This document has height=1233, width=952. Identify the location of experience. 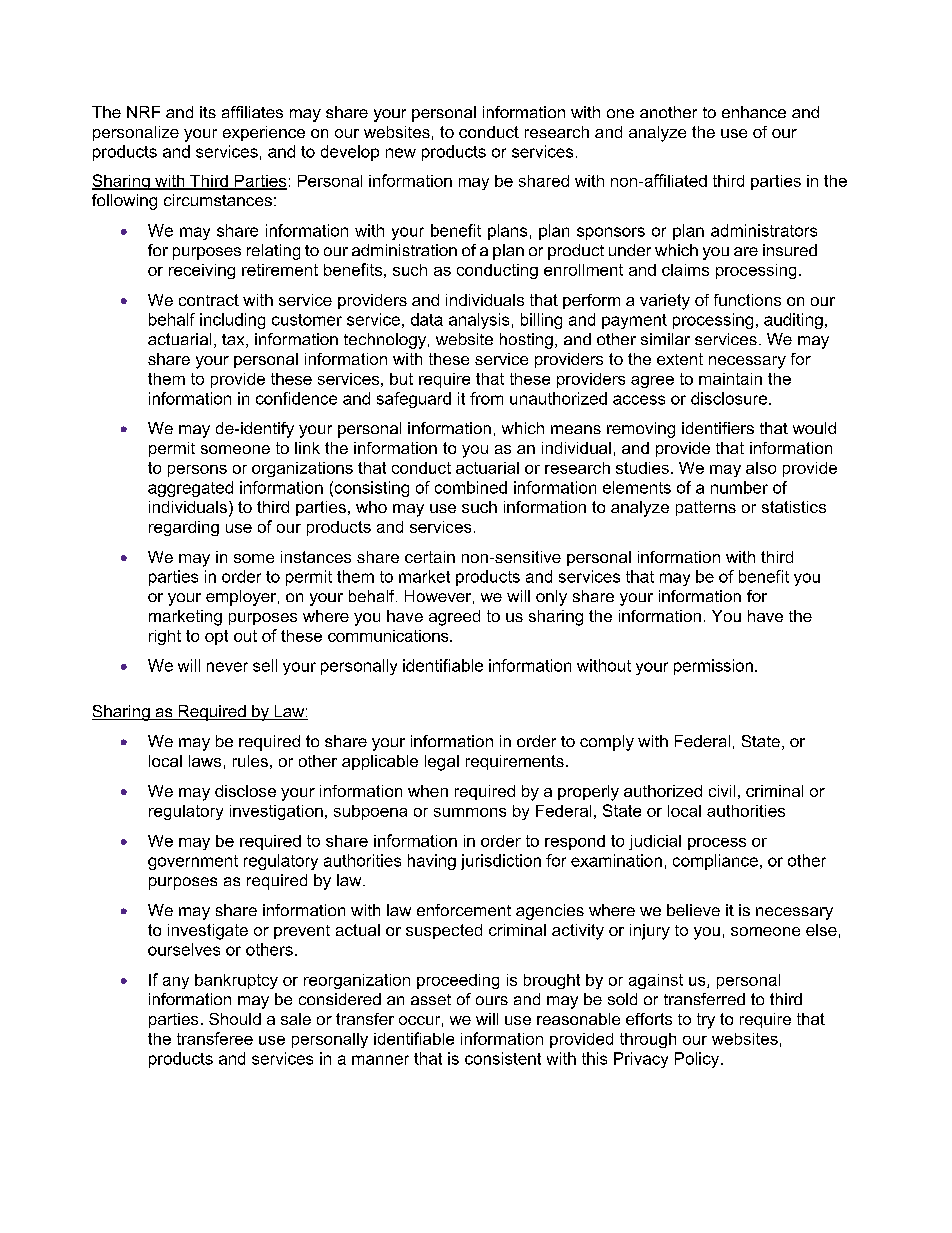
(264, 133).
